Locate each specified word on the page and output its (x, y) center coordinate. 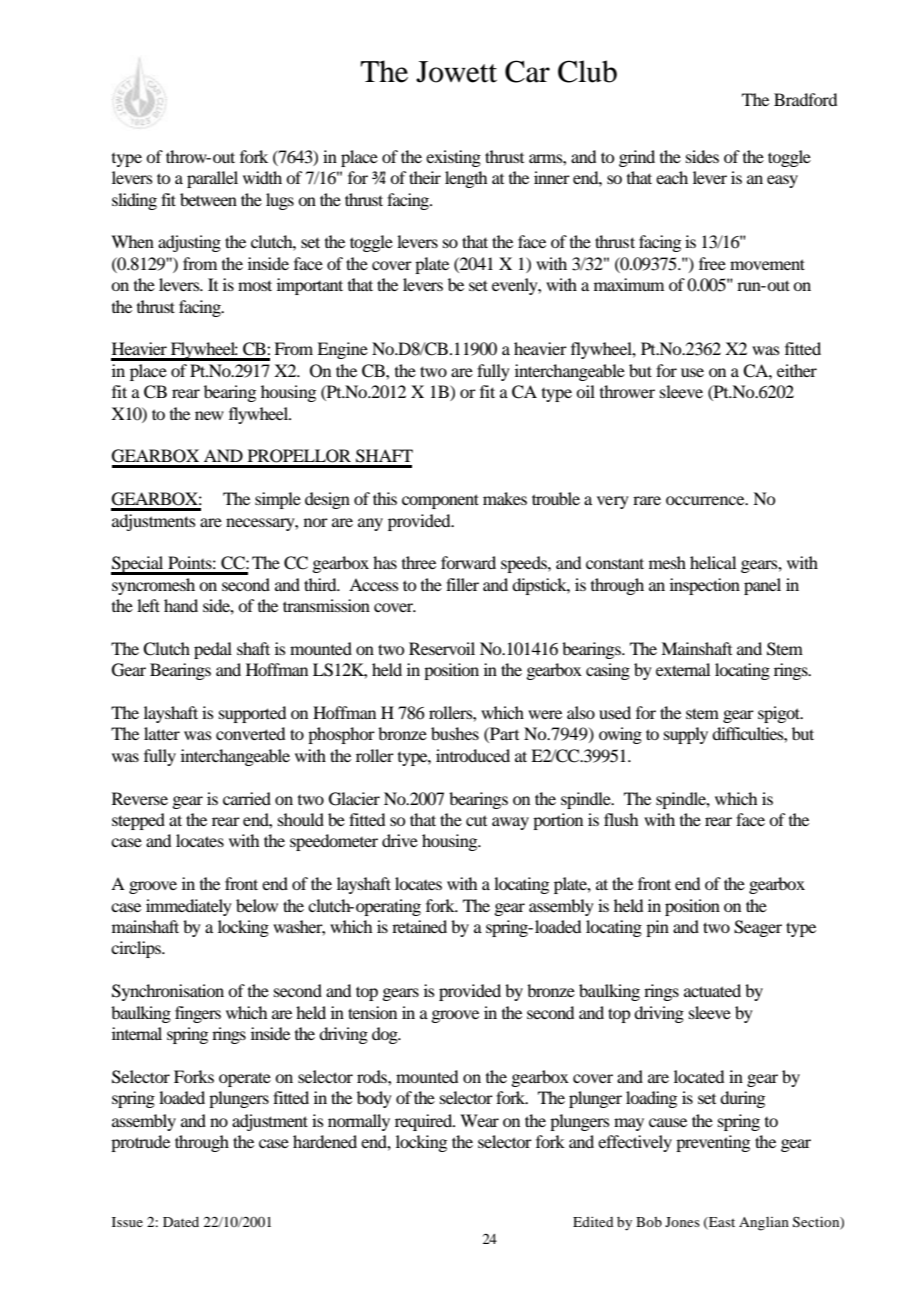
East (721, 1223)
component (440, 501)
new (209, 415)
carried (247, 798)
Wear (479, 1120)
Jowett (456, 72)
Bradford (805, 99)
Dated (181, 1222)
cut (476, 821)
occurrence (706, 500)
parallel (212, 179)
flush (621, 819)
